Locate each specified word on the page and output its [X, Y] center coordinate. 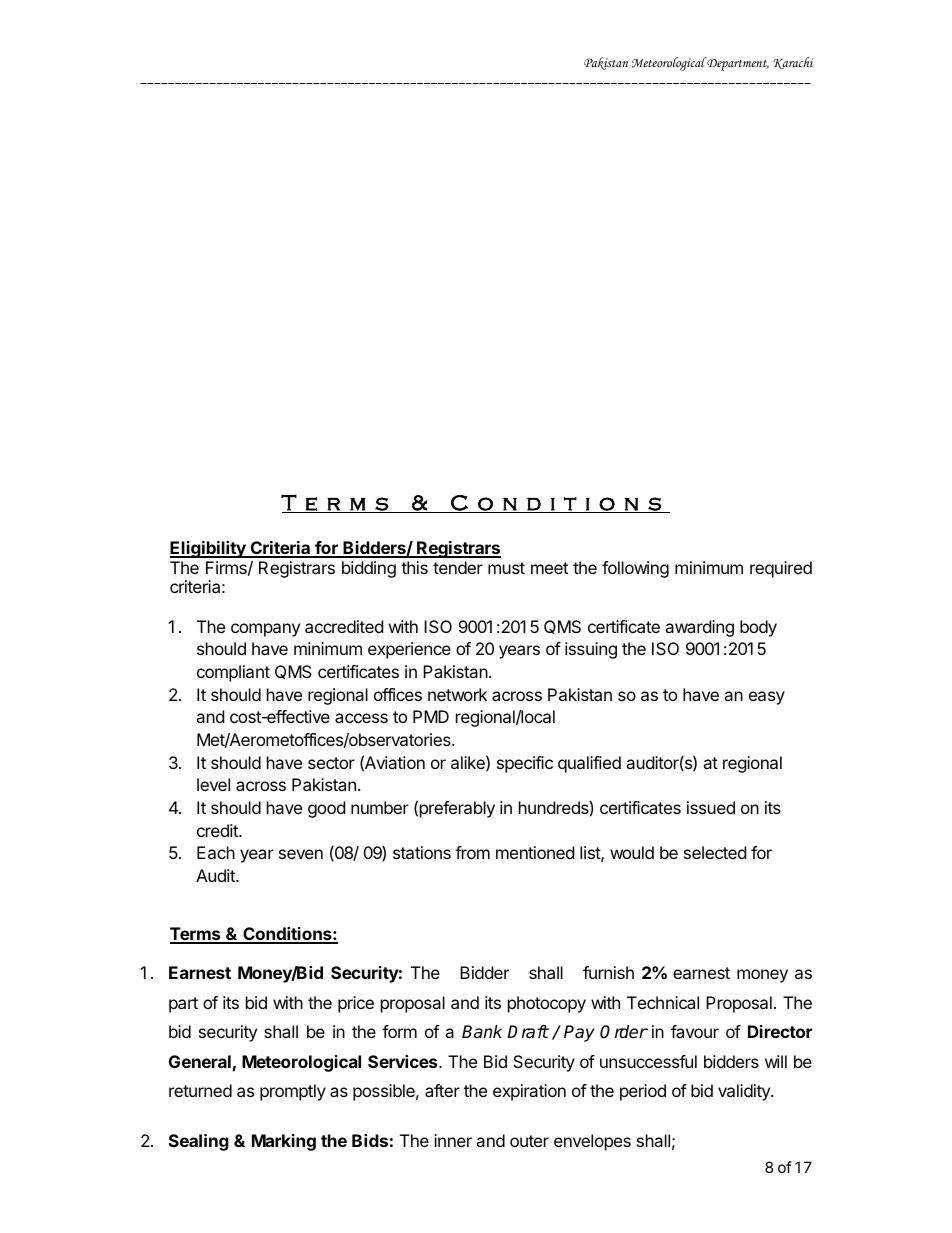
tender [458, 567]
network [457, 694]
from [472, 852]
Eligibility [209, 549]
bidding [369, 569]
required [781, 569]
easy [767, 698]
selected [715, 852]
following [635, 569]
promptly [293, 1092]
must [506, 568]
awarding [699, 628]
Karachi [793, 63]
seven [301, 854]
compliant [233, 673]
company [265, 630]
